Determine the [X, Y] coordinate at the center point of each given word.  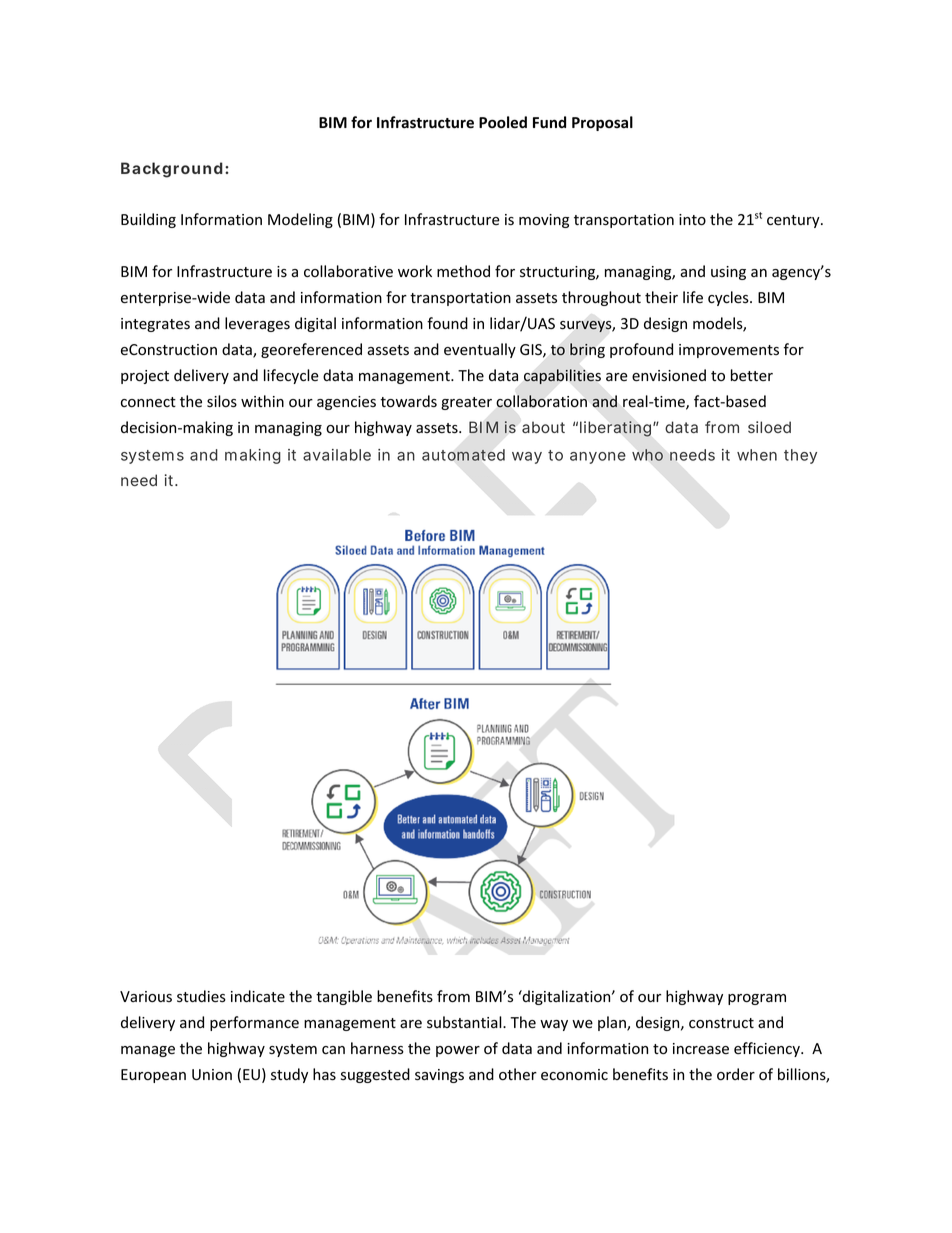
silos [222, 401]
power [458, 1051]
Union [212, 1075]
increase [701, 1049]
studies [201, 996]
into [692, 220]
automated [463, 455]
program [757, 999]
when [757, 455]
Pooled [503, 122]
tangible [344, 997]
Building [148, 220]
